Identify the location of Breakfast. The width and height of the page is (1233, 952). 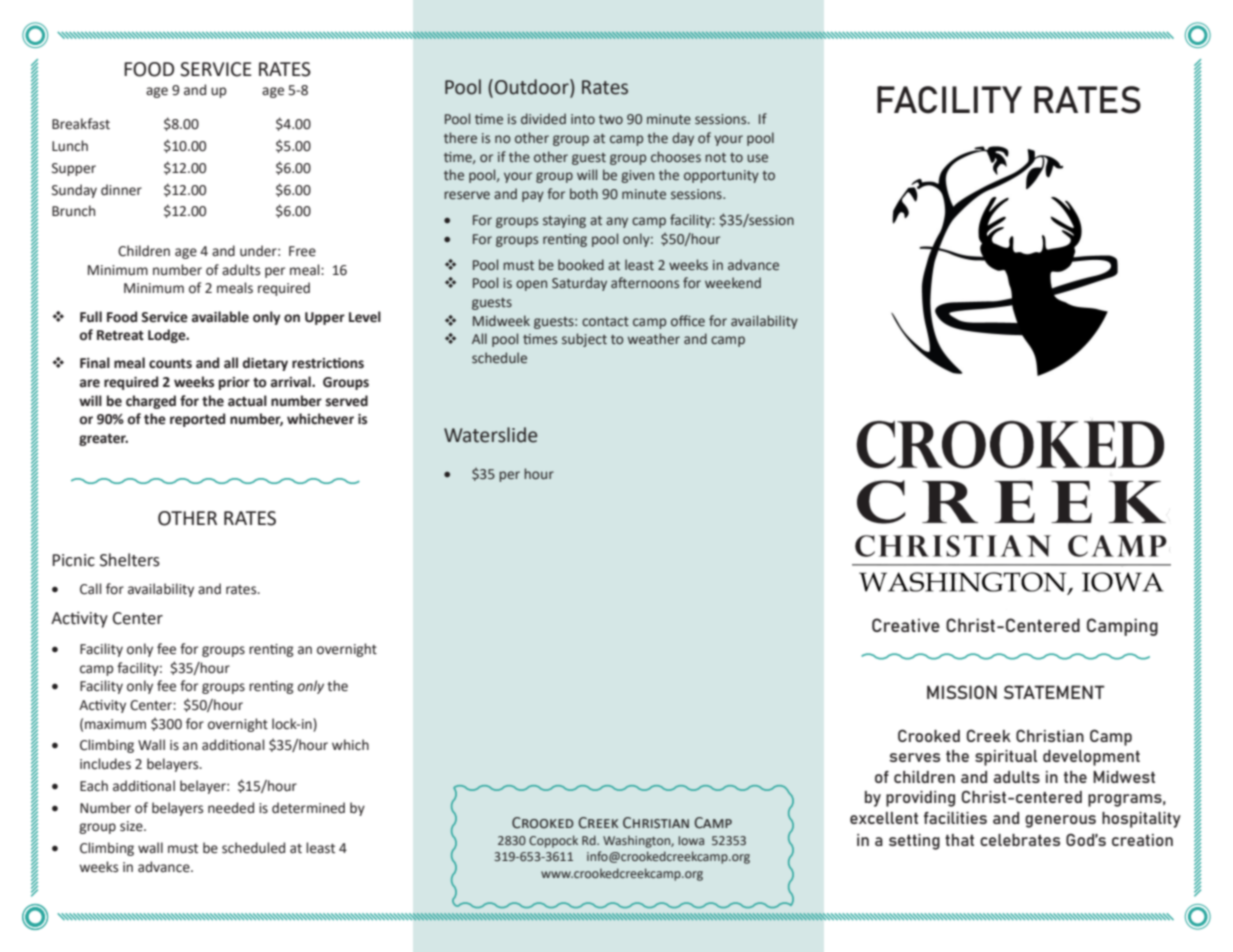
(81, 124).
